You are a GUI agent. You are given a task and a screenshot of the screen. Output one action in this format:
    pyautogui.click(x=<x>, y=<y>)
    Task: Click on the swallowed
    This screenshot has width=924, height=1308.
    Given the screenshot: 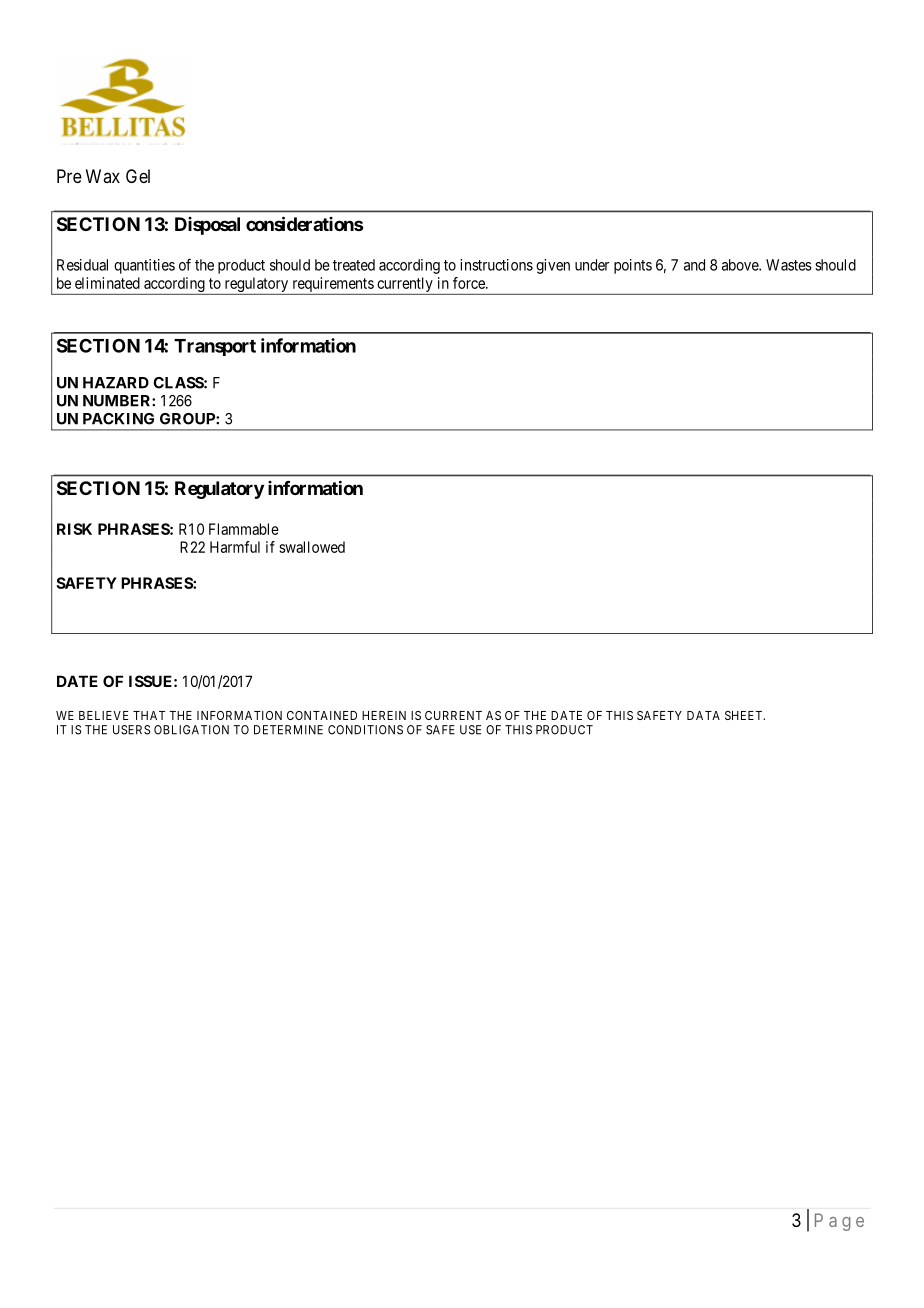 What is the action you would take?
    pyautogui.click(x=312, y=547)
